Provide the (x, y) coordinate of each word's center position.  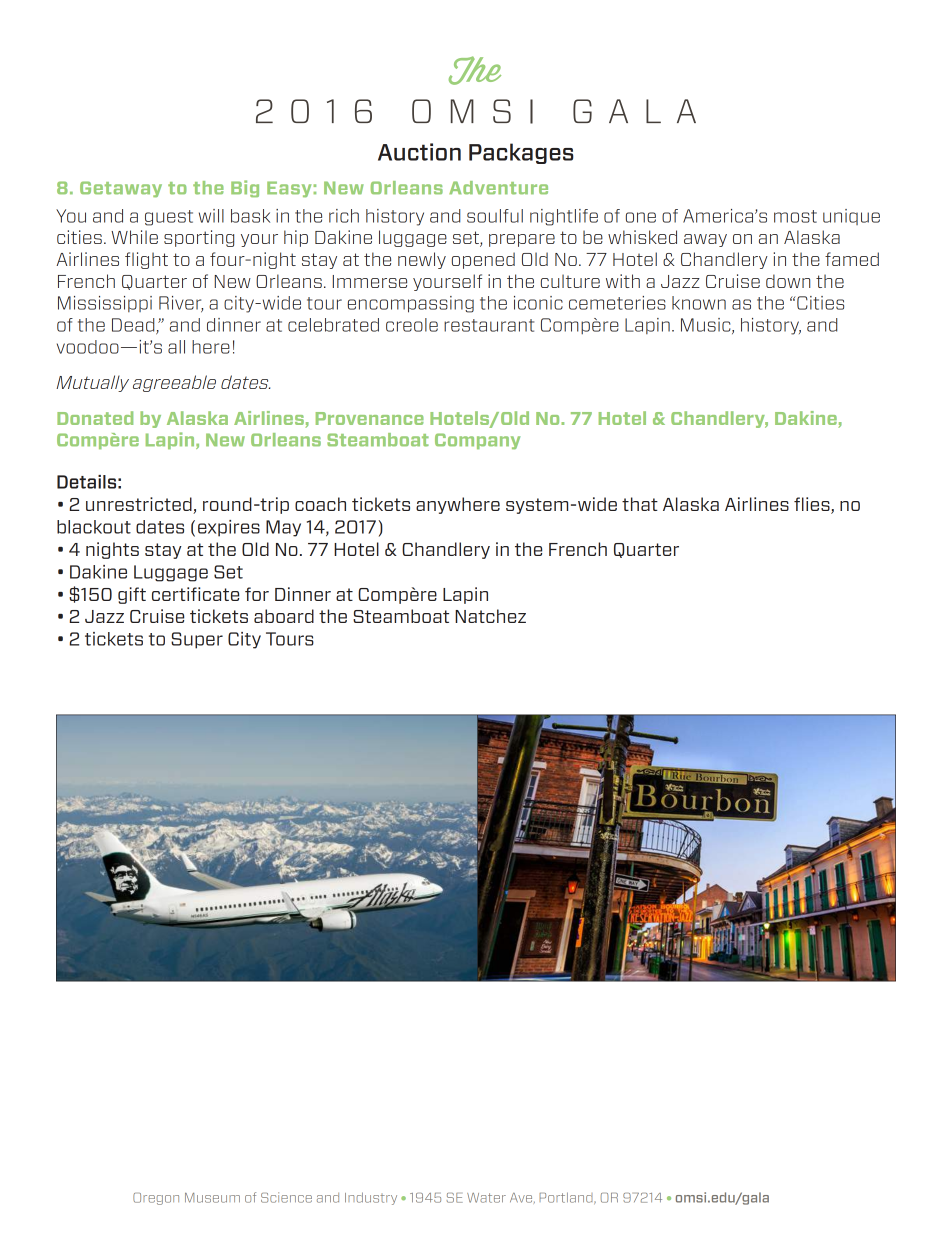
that (640, 504)
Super (197, 640)
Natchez (490, 616)
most (795, 216)
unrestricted (140, 505)
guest (169, 218)
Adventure (498, 188)
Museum (212, 1198)
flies (813, 505)
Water (486, 1198)
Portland (567, 1198)
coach (320, 504)
